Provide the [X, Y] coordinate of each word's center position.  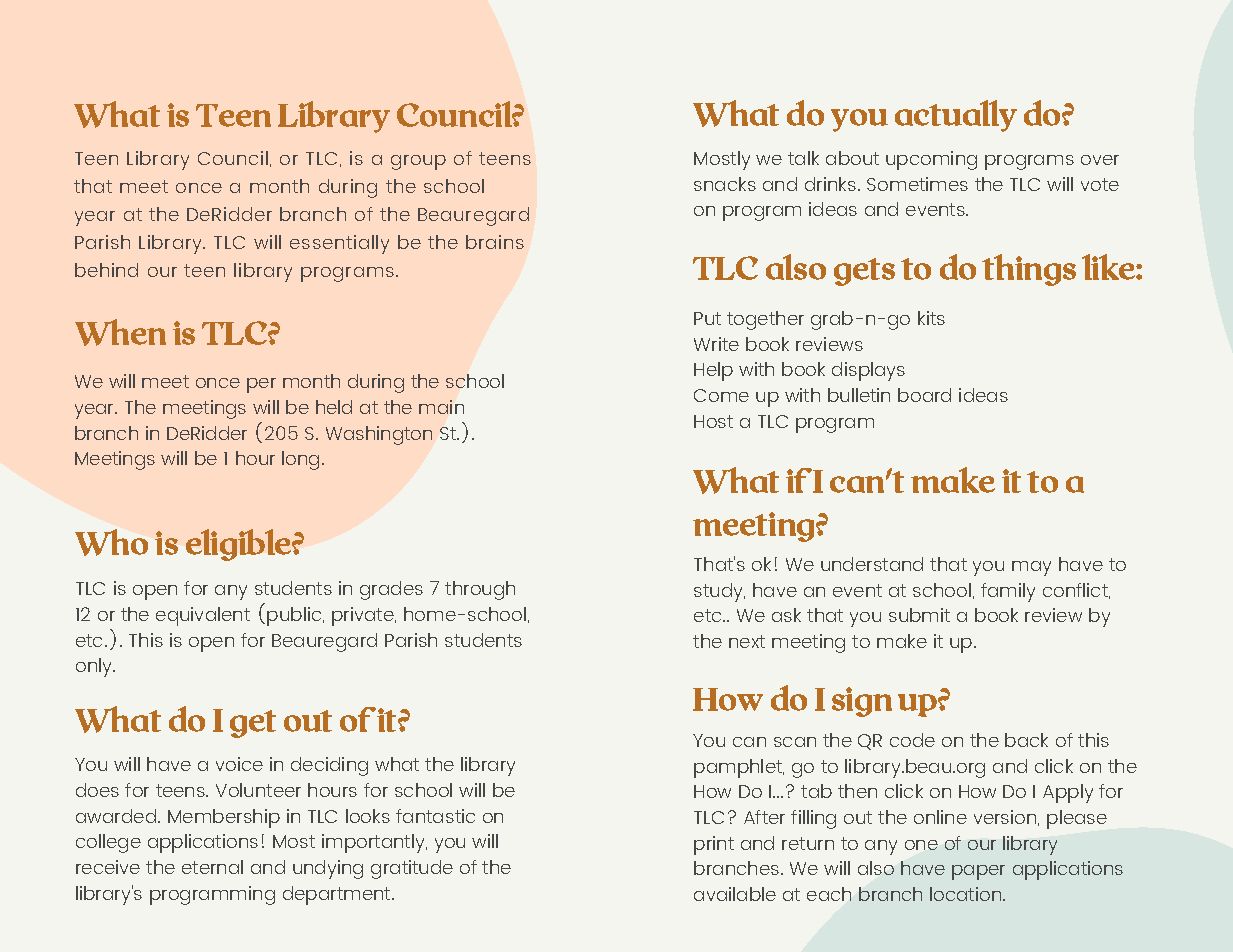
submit [919, 615]
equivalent [203, 616]
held [334, 407]
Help [713, 371]
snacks [725, 184]
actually [956, 116]
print [714, 845]
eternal [212, 867]
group [418, 162]
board [924, 395]
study [719, 592]
